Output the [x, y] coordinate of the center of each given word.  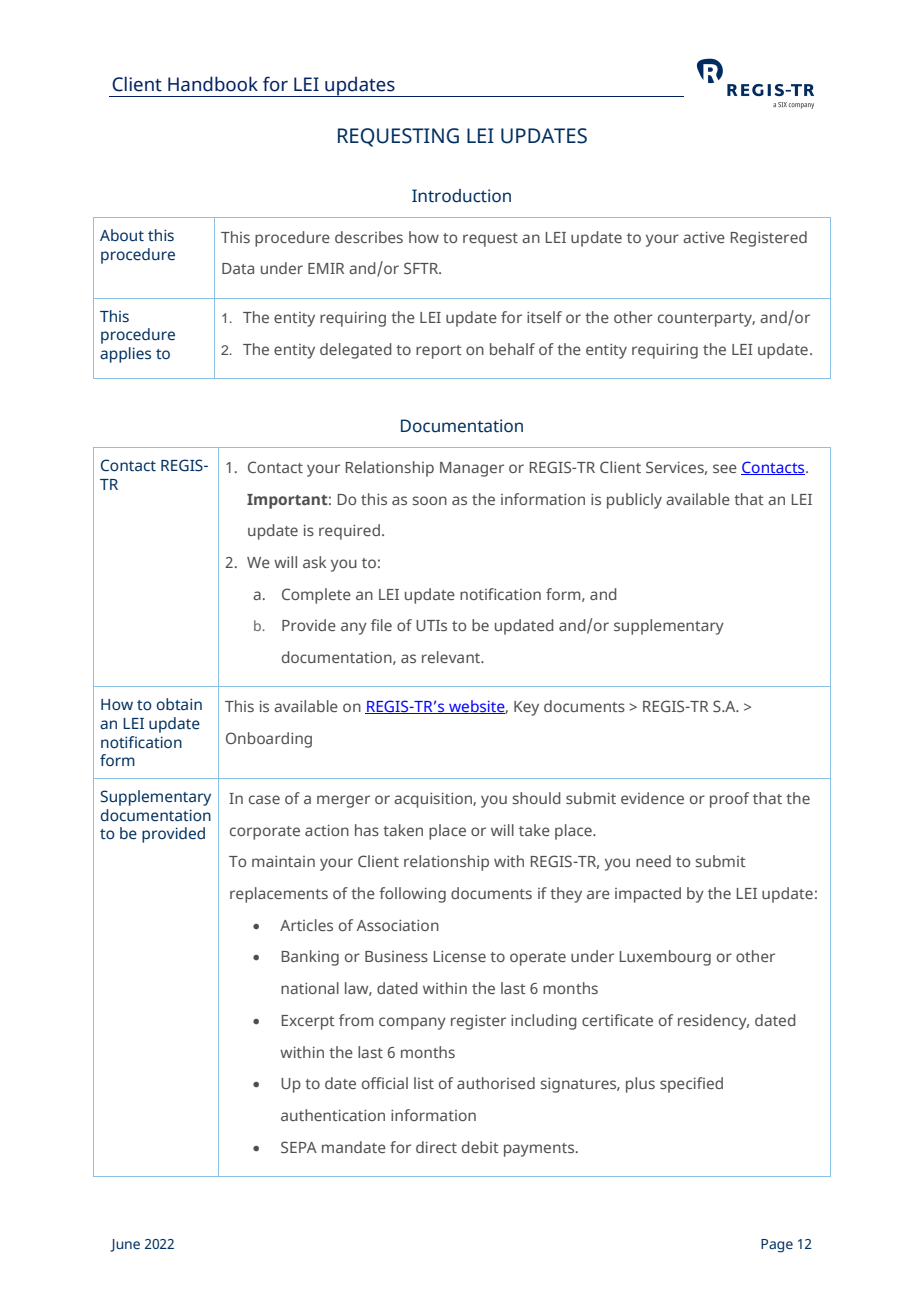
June [125, 1245]
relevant [452, 657]
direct [436, 1147]
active [704, 237]
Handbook [213, 84]
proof [729, 800]
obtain [179, 704]
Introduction [461, 196]
